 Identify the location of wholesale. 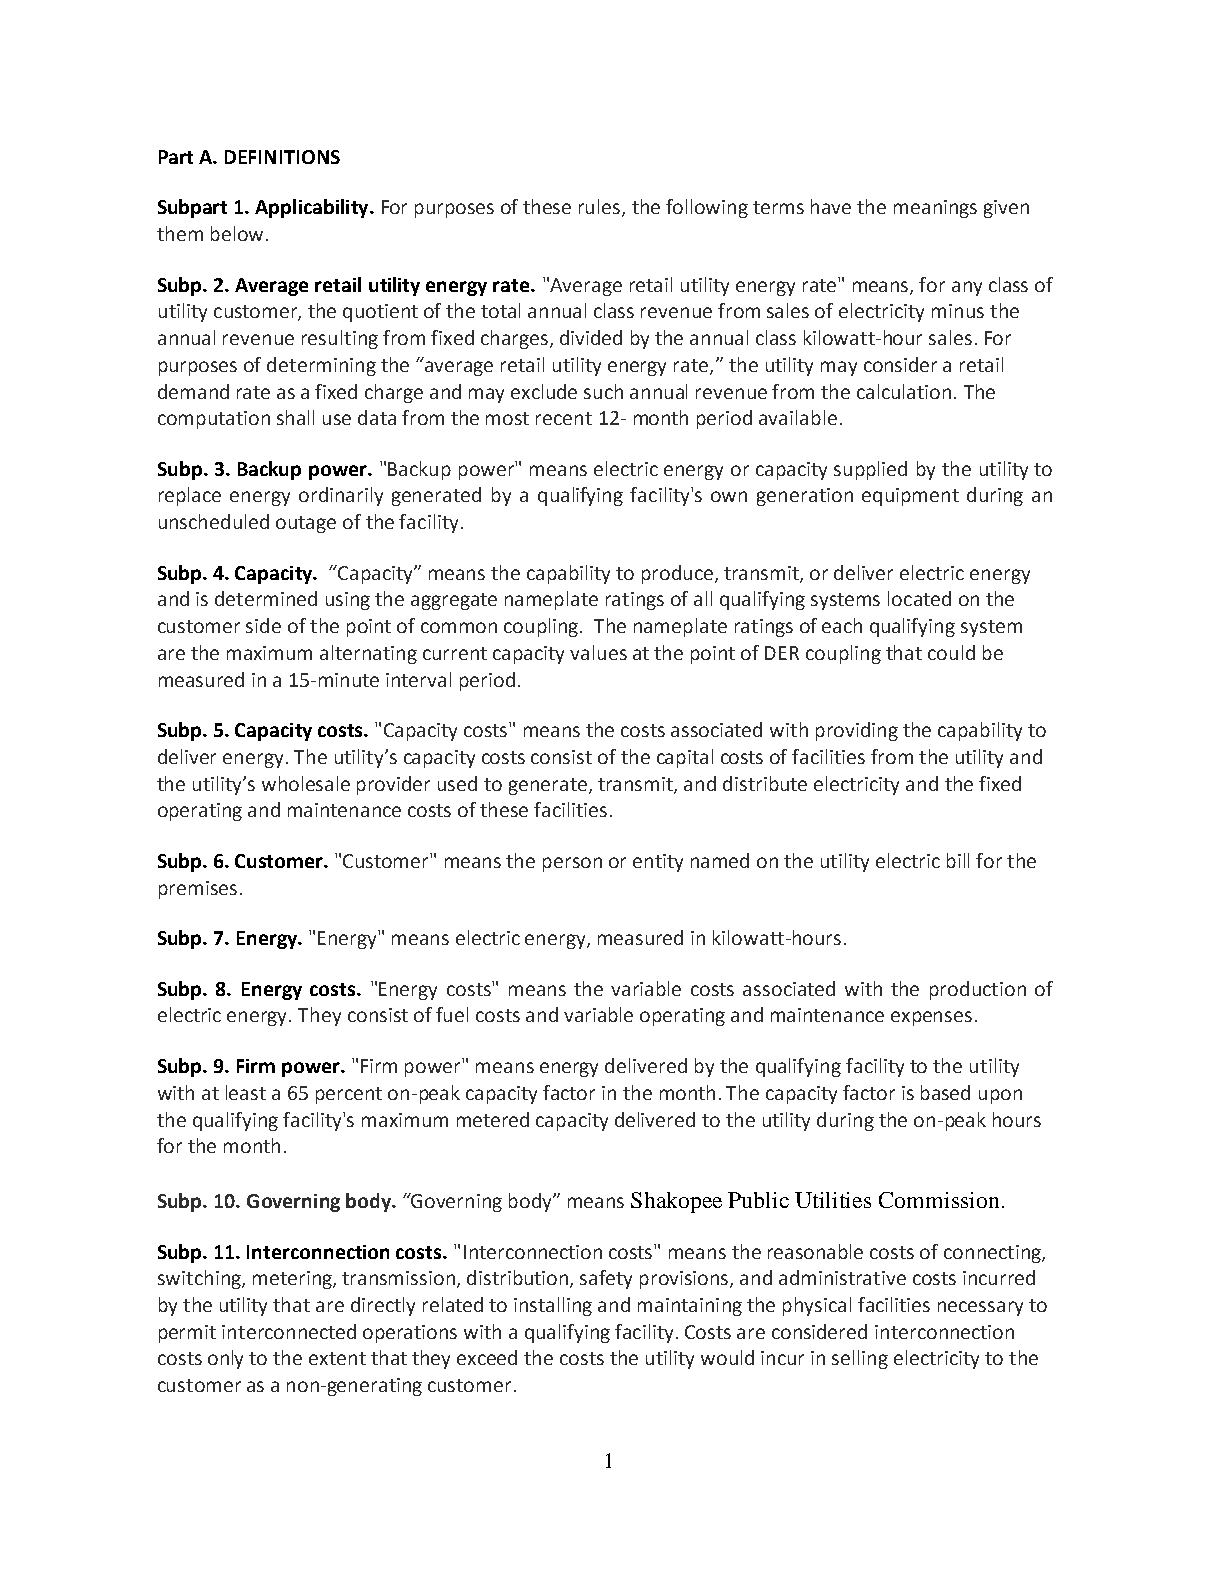
(306, 783).
